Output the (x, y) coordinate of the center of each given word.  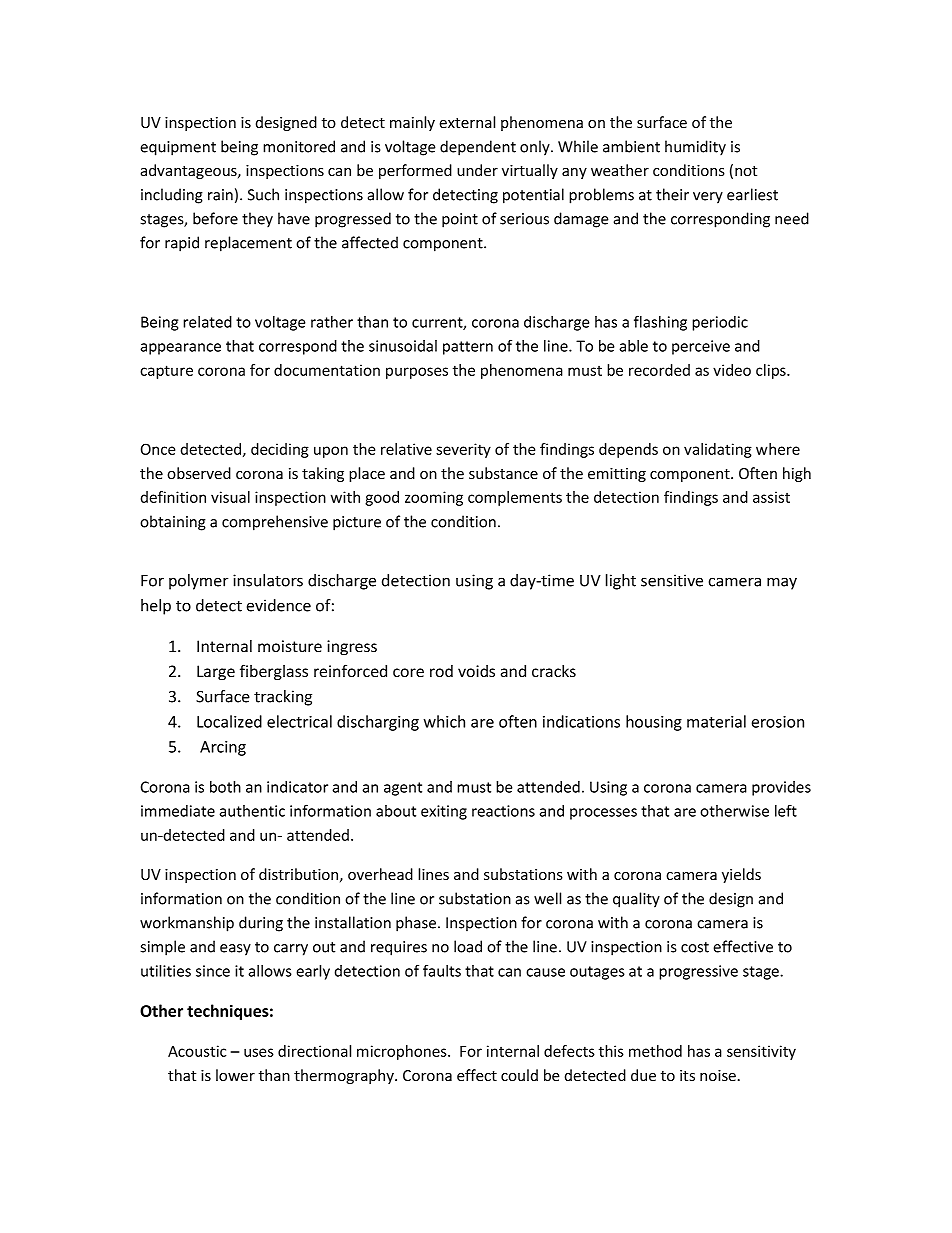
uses (259, 1052)
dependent (478, 148)
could (519, 1075)
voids (476, 671)
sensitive (672, 580)
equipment (178, 148)
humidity (695, 148)
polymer (198, 582)
